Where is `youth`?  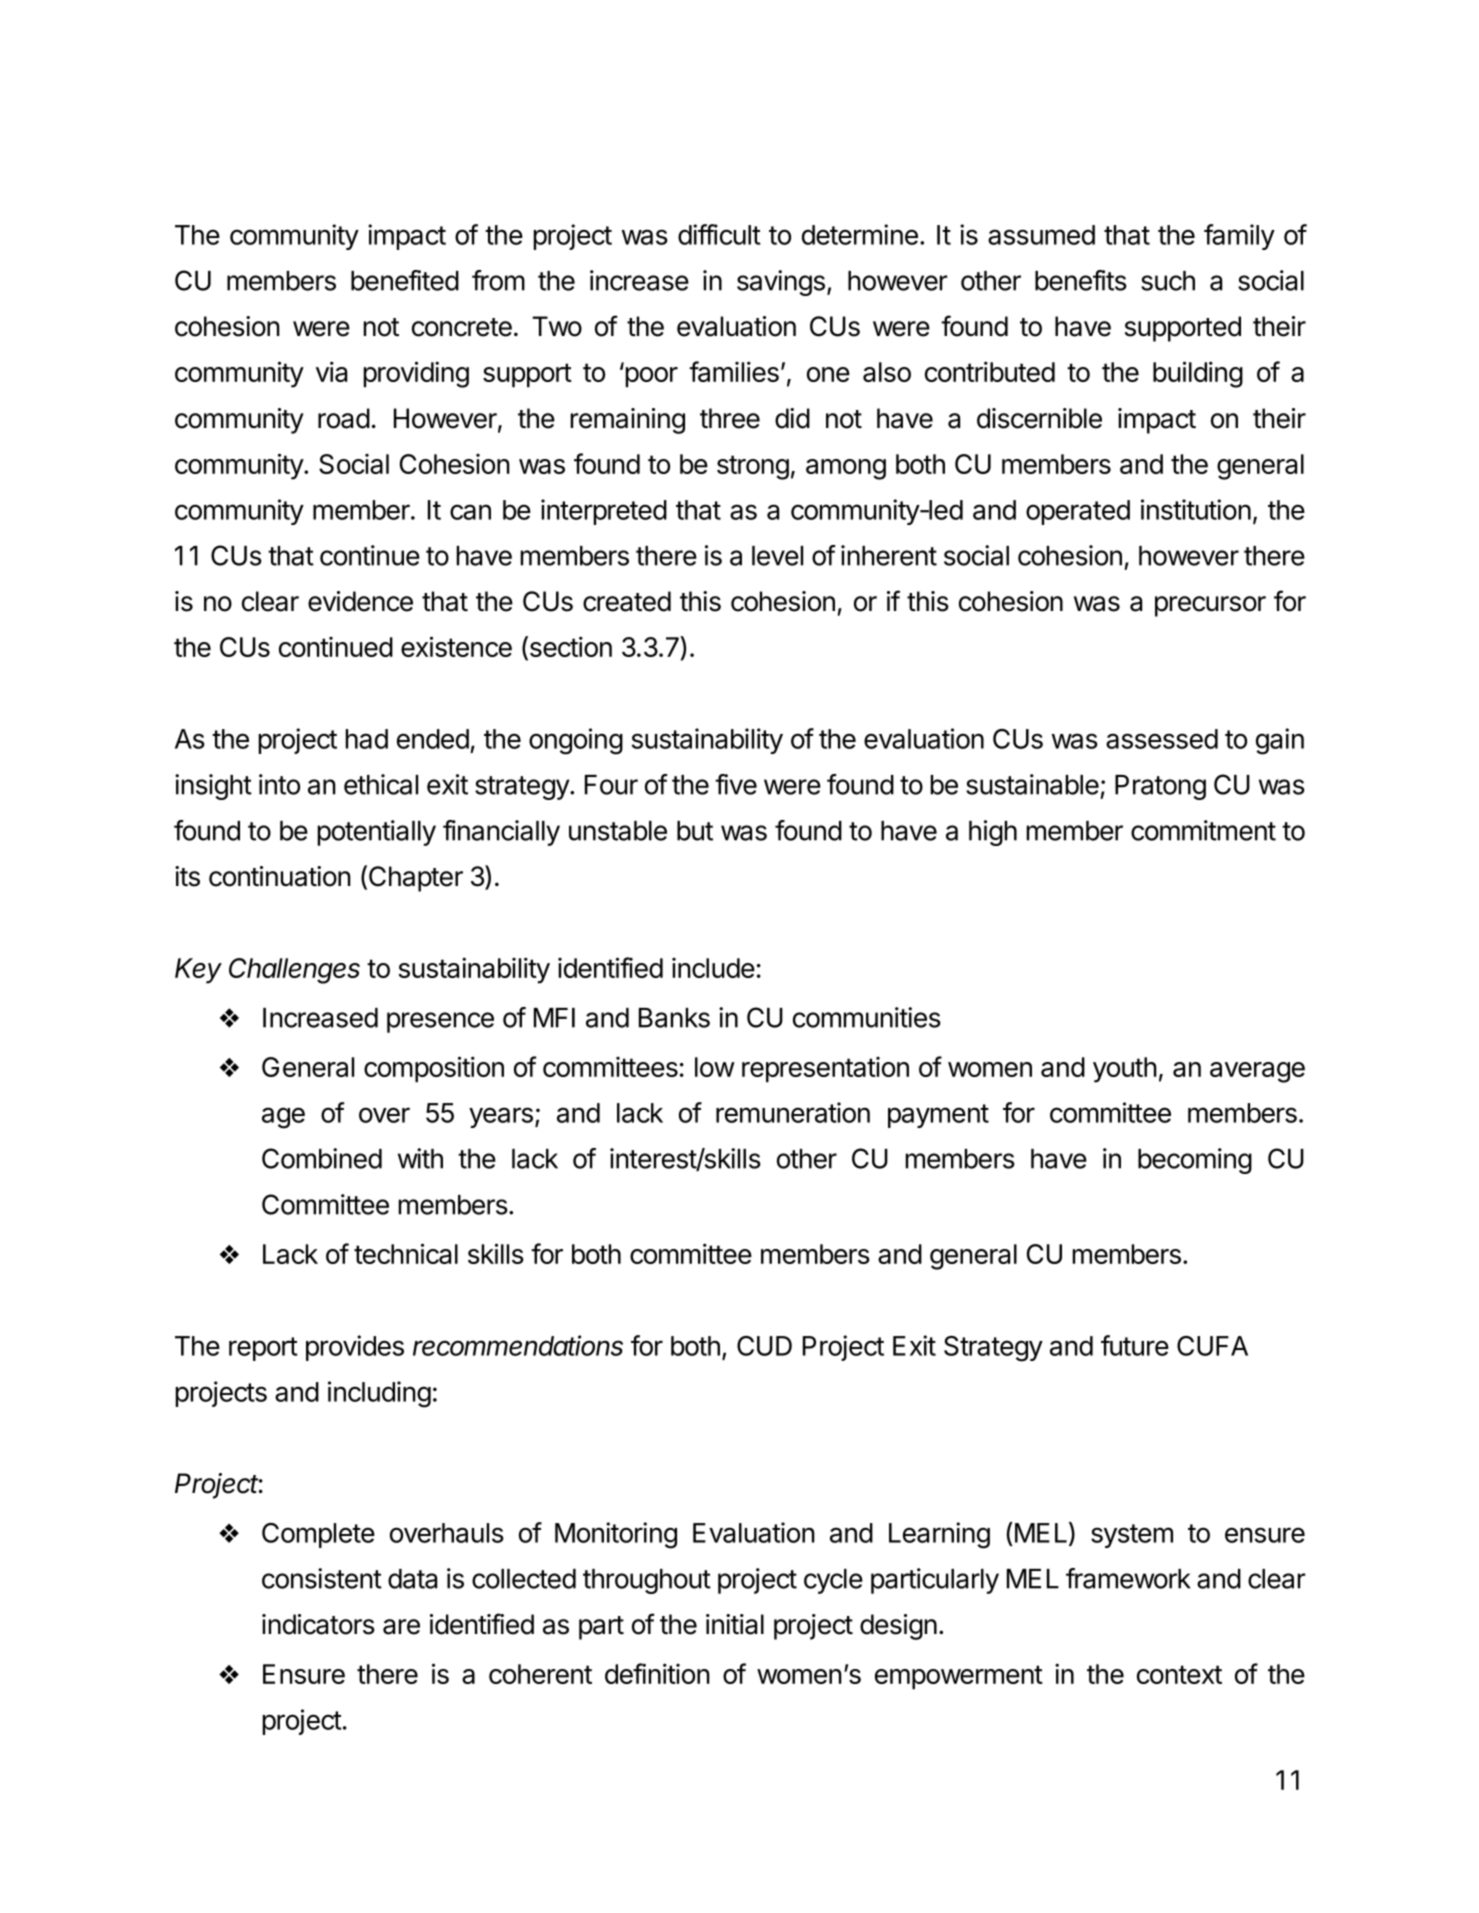
youth is located at coordinates (1125, 1070).
